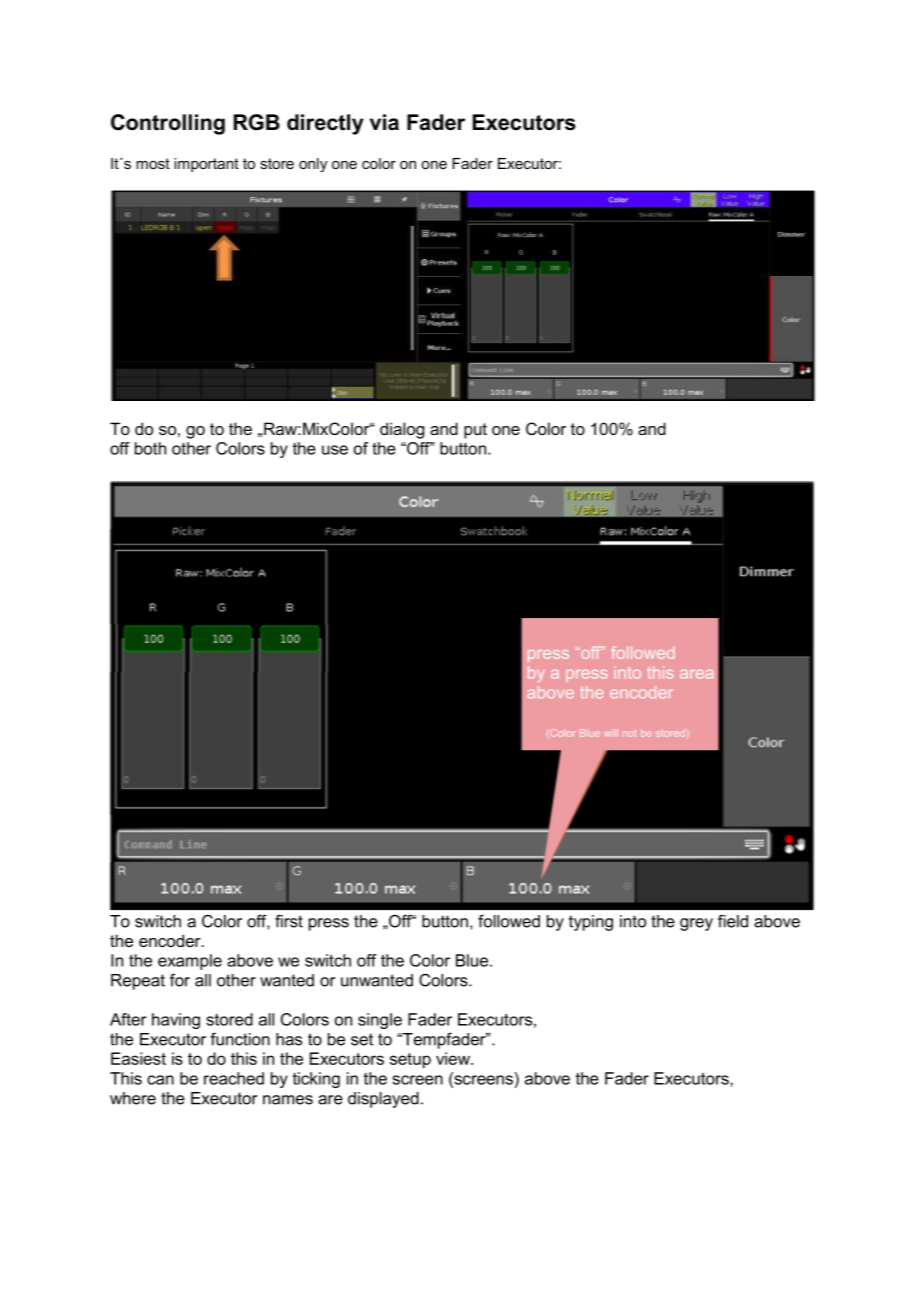 The height and width of the document is (1308, 924). What do you see at coordinates (289, 921) in the document?
I see `first` at bounding box center [289, 921].
